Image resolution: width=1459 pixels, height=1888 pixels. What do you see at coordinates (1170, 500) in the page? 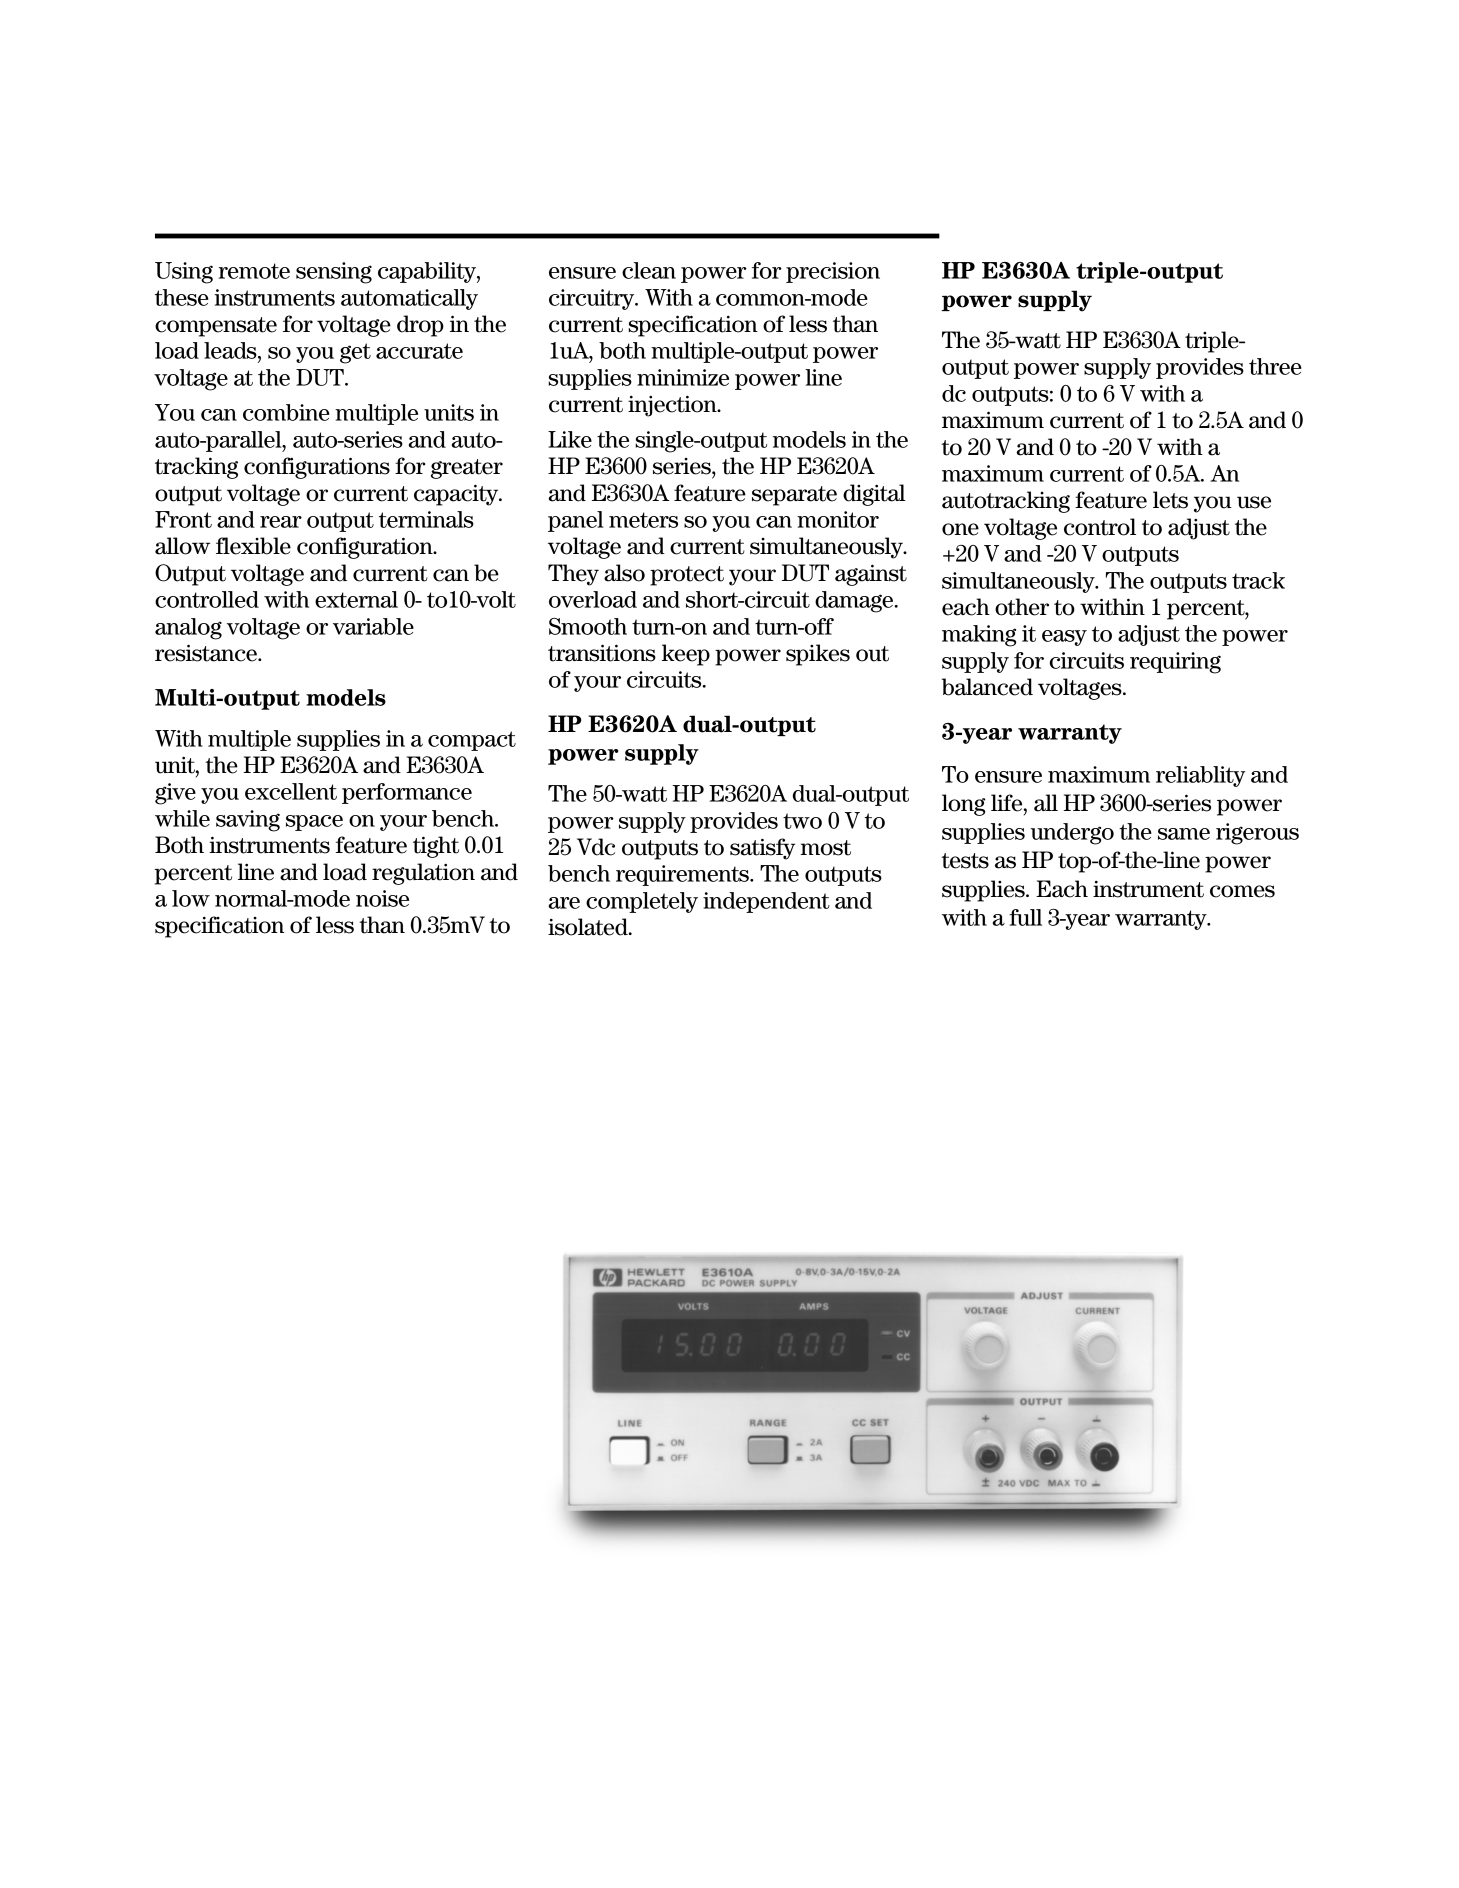
I see `lets` at bounding box center [1170, 500].
